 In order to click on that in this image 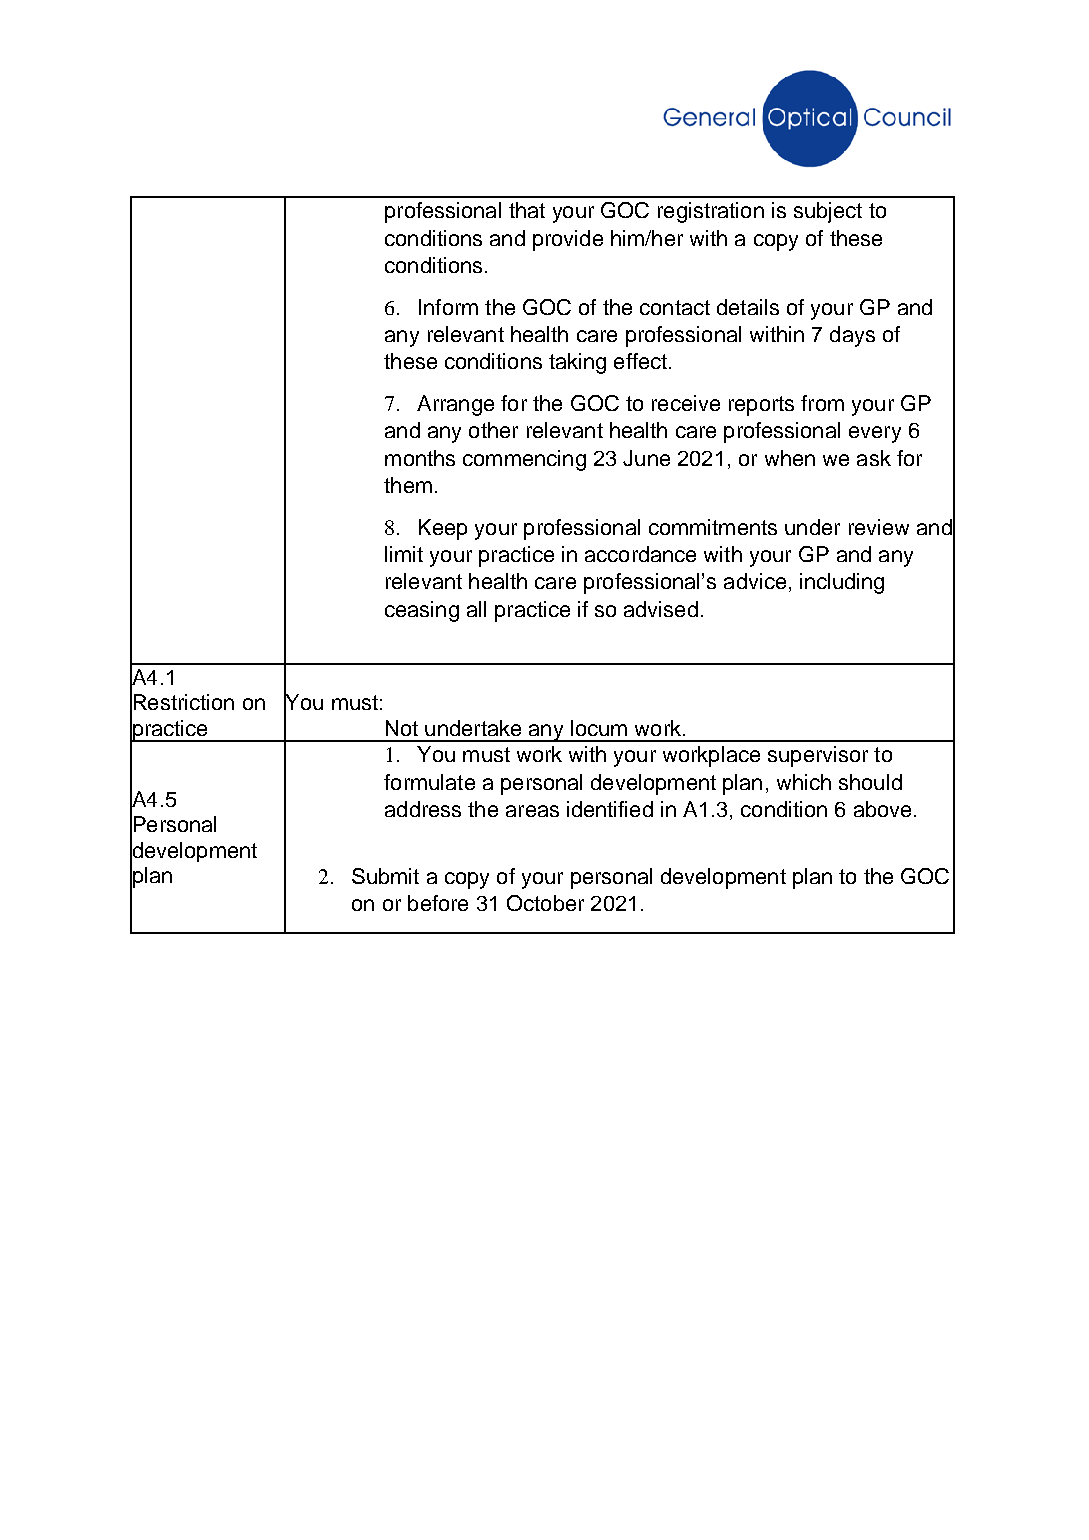, I will do `click(527, 210)`.
